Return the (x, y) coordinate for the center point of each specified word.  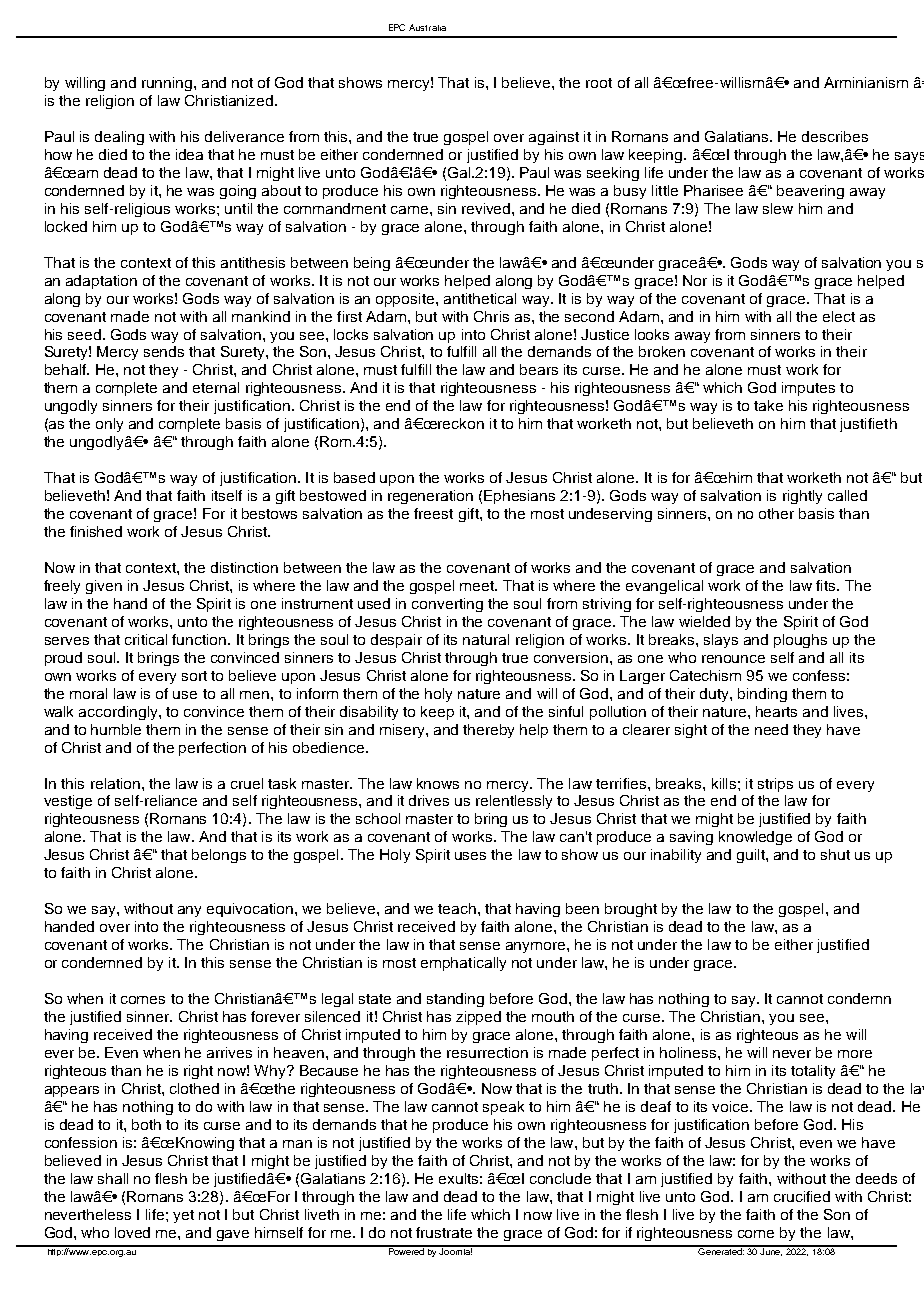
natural (486, 639)
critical (146, 639)
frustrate (444, 1232)
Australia (427, 27)
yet (183, 1216)
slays (721, 641)
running (168, 84)
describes (835, 136)
